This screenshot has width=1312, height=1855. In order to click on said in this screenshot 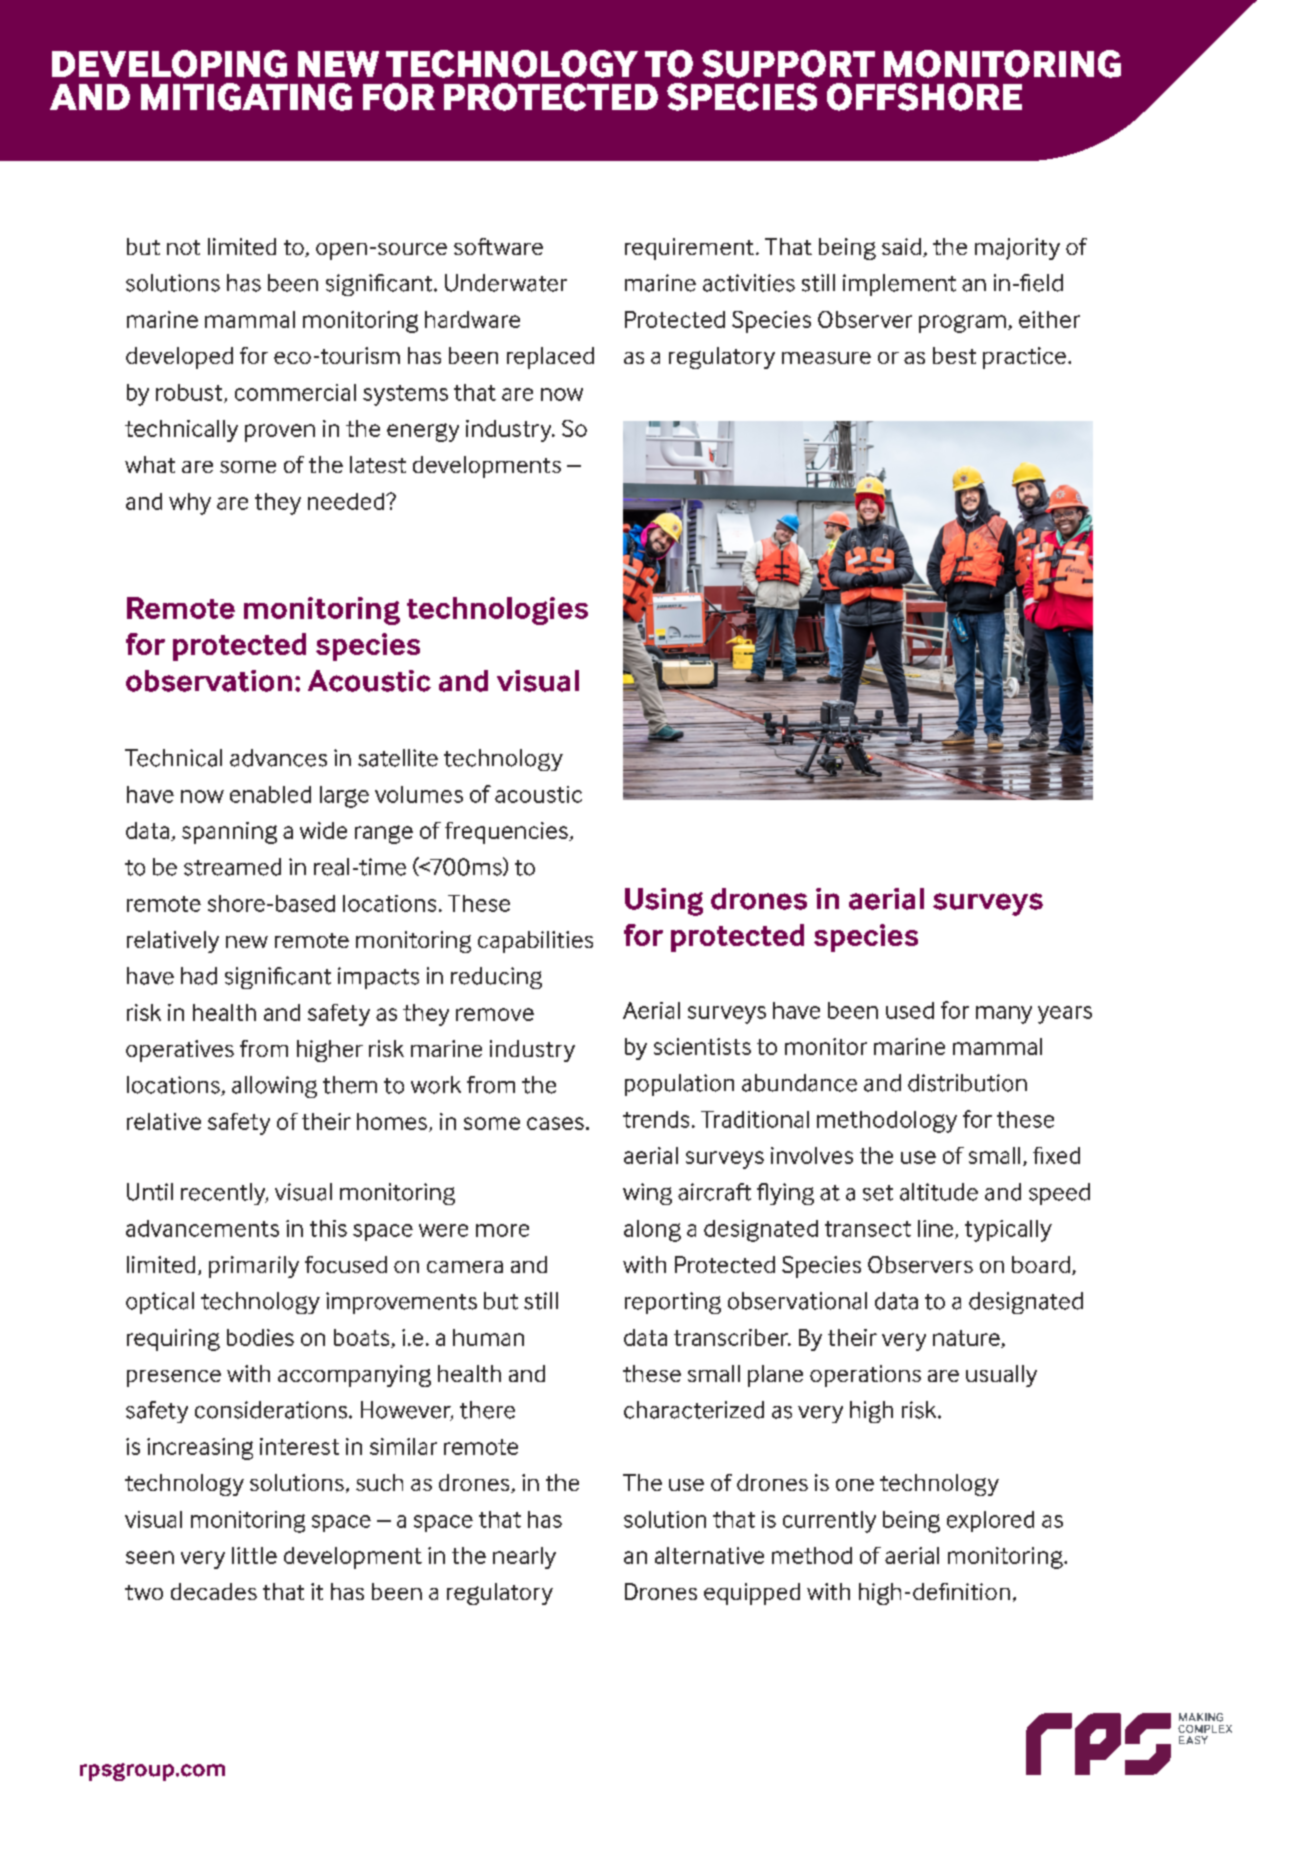, I will do `click(901, 246)`.
